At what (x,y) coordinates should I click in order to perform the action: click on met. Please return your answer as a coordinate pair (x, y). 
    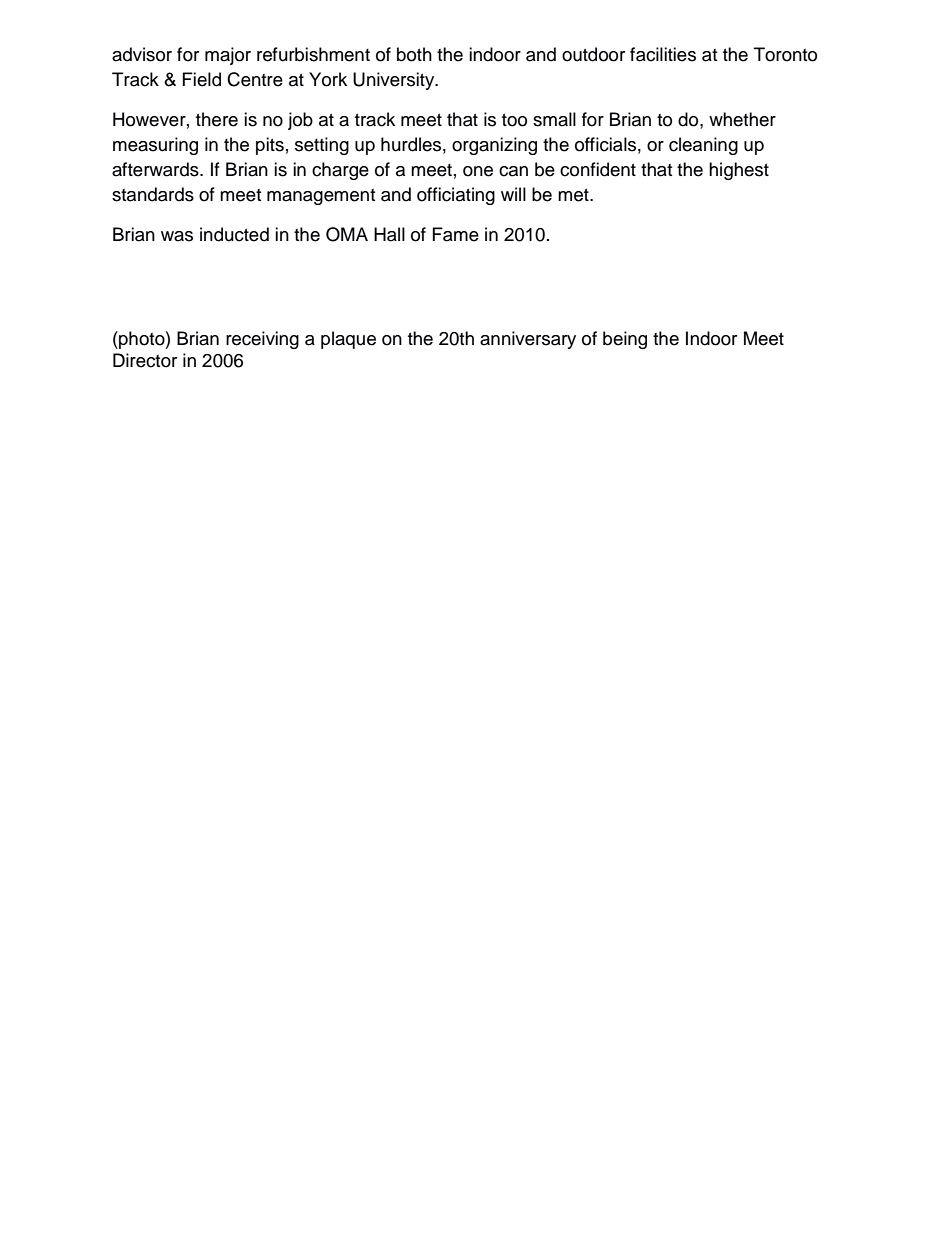
    Looking at the image, I should click on (574, 195).
